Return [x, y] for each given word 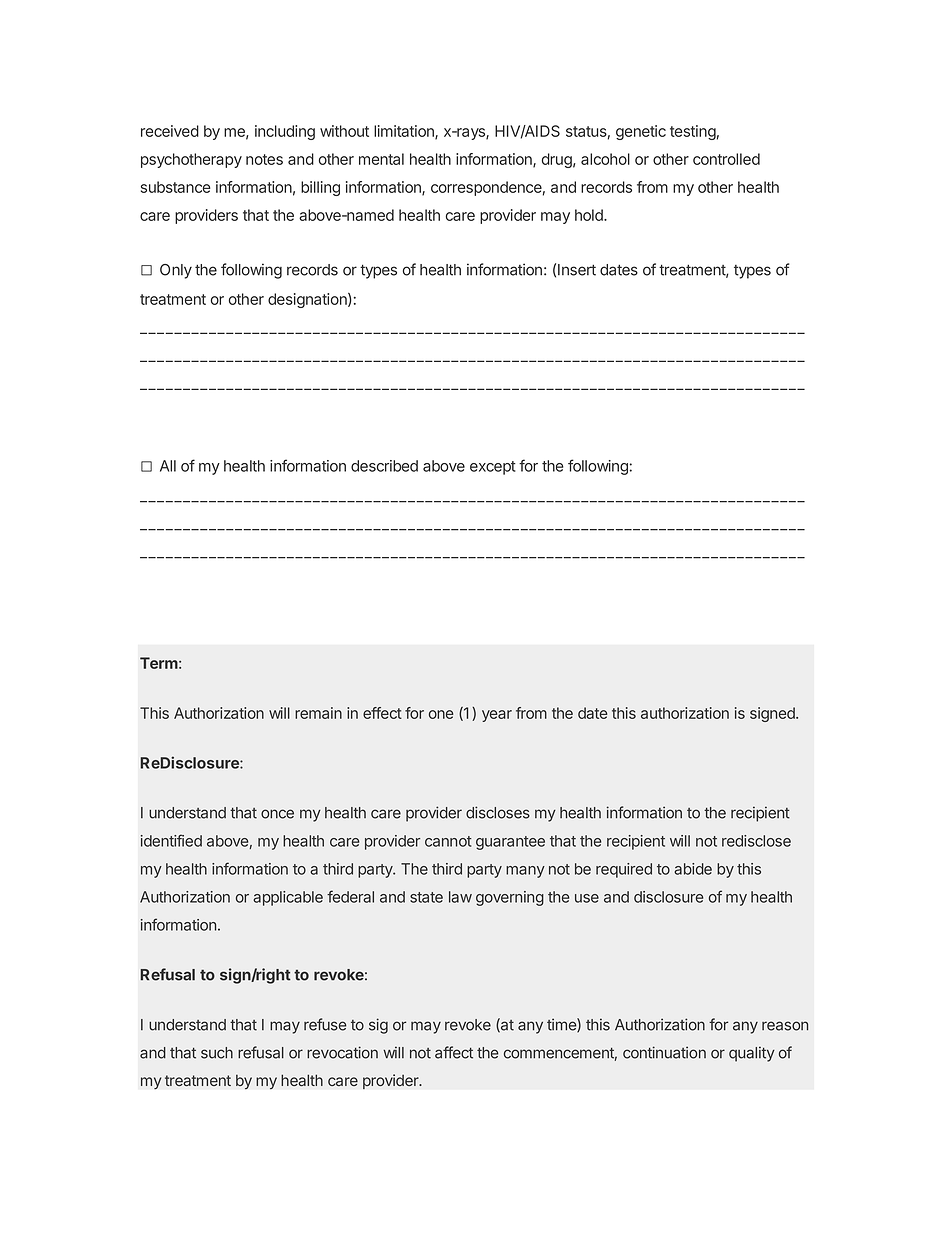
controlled [726, 159]
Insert [577, 270]
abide [693, 869]
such [217, 1053]
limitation [405, 132]
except [493, 468]
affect [454, 1052]
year [497, 716]
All [168, 466]
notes [264, 159]
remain [318, 713]
